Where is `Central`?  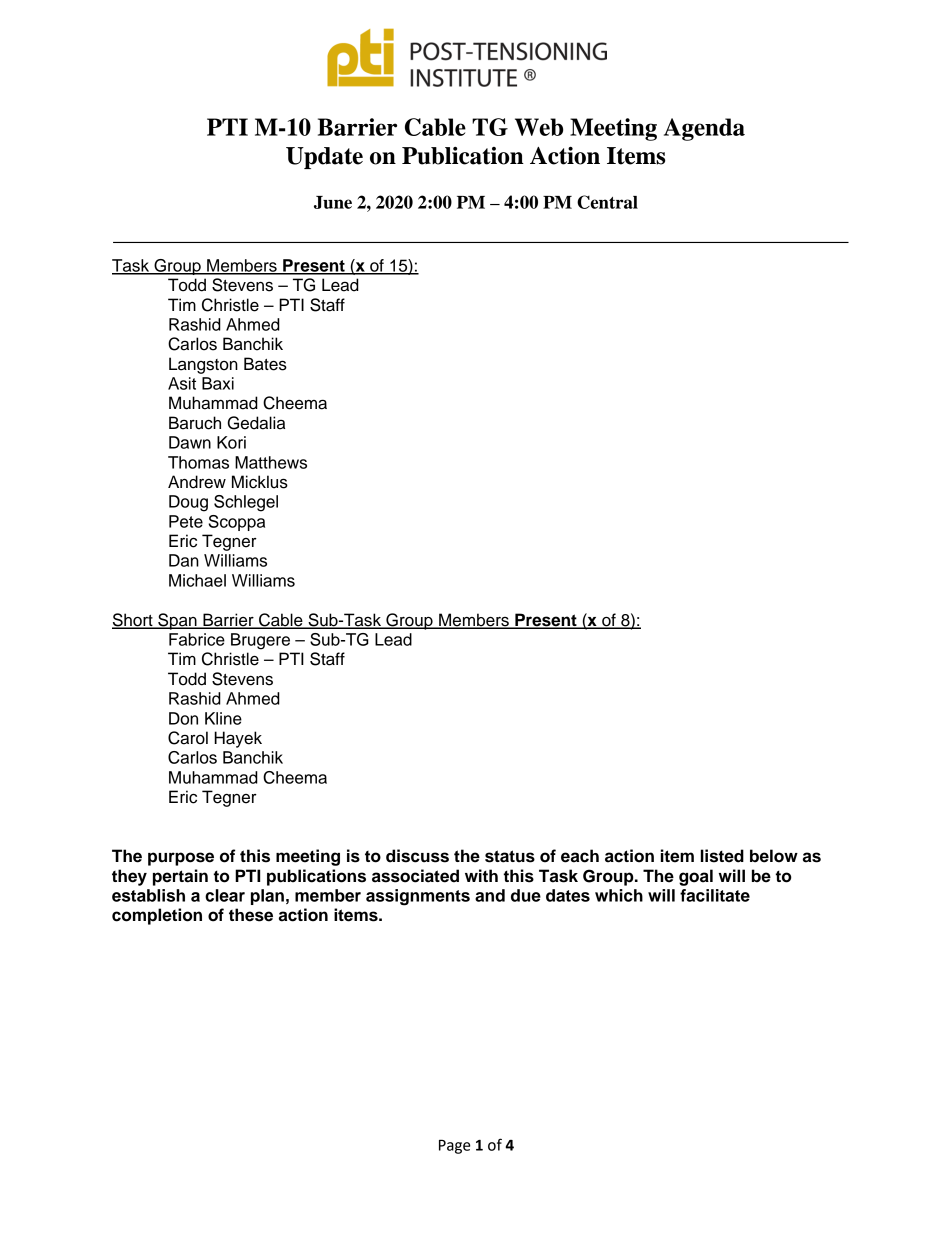
Central is located at coordinates (607, 202).
